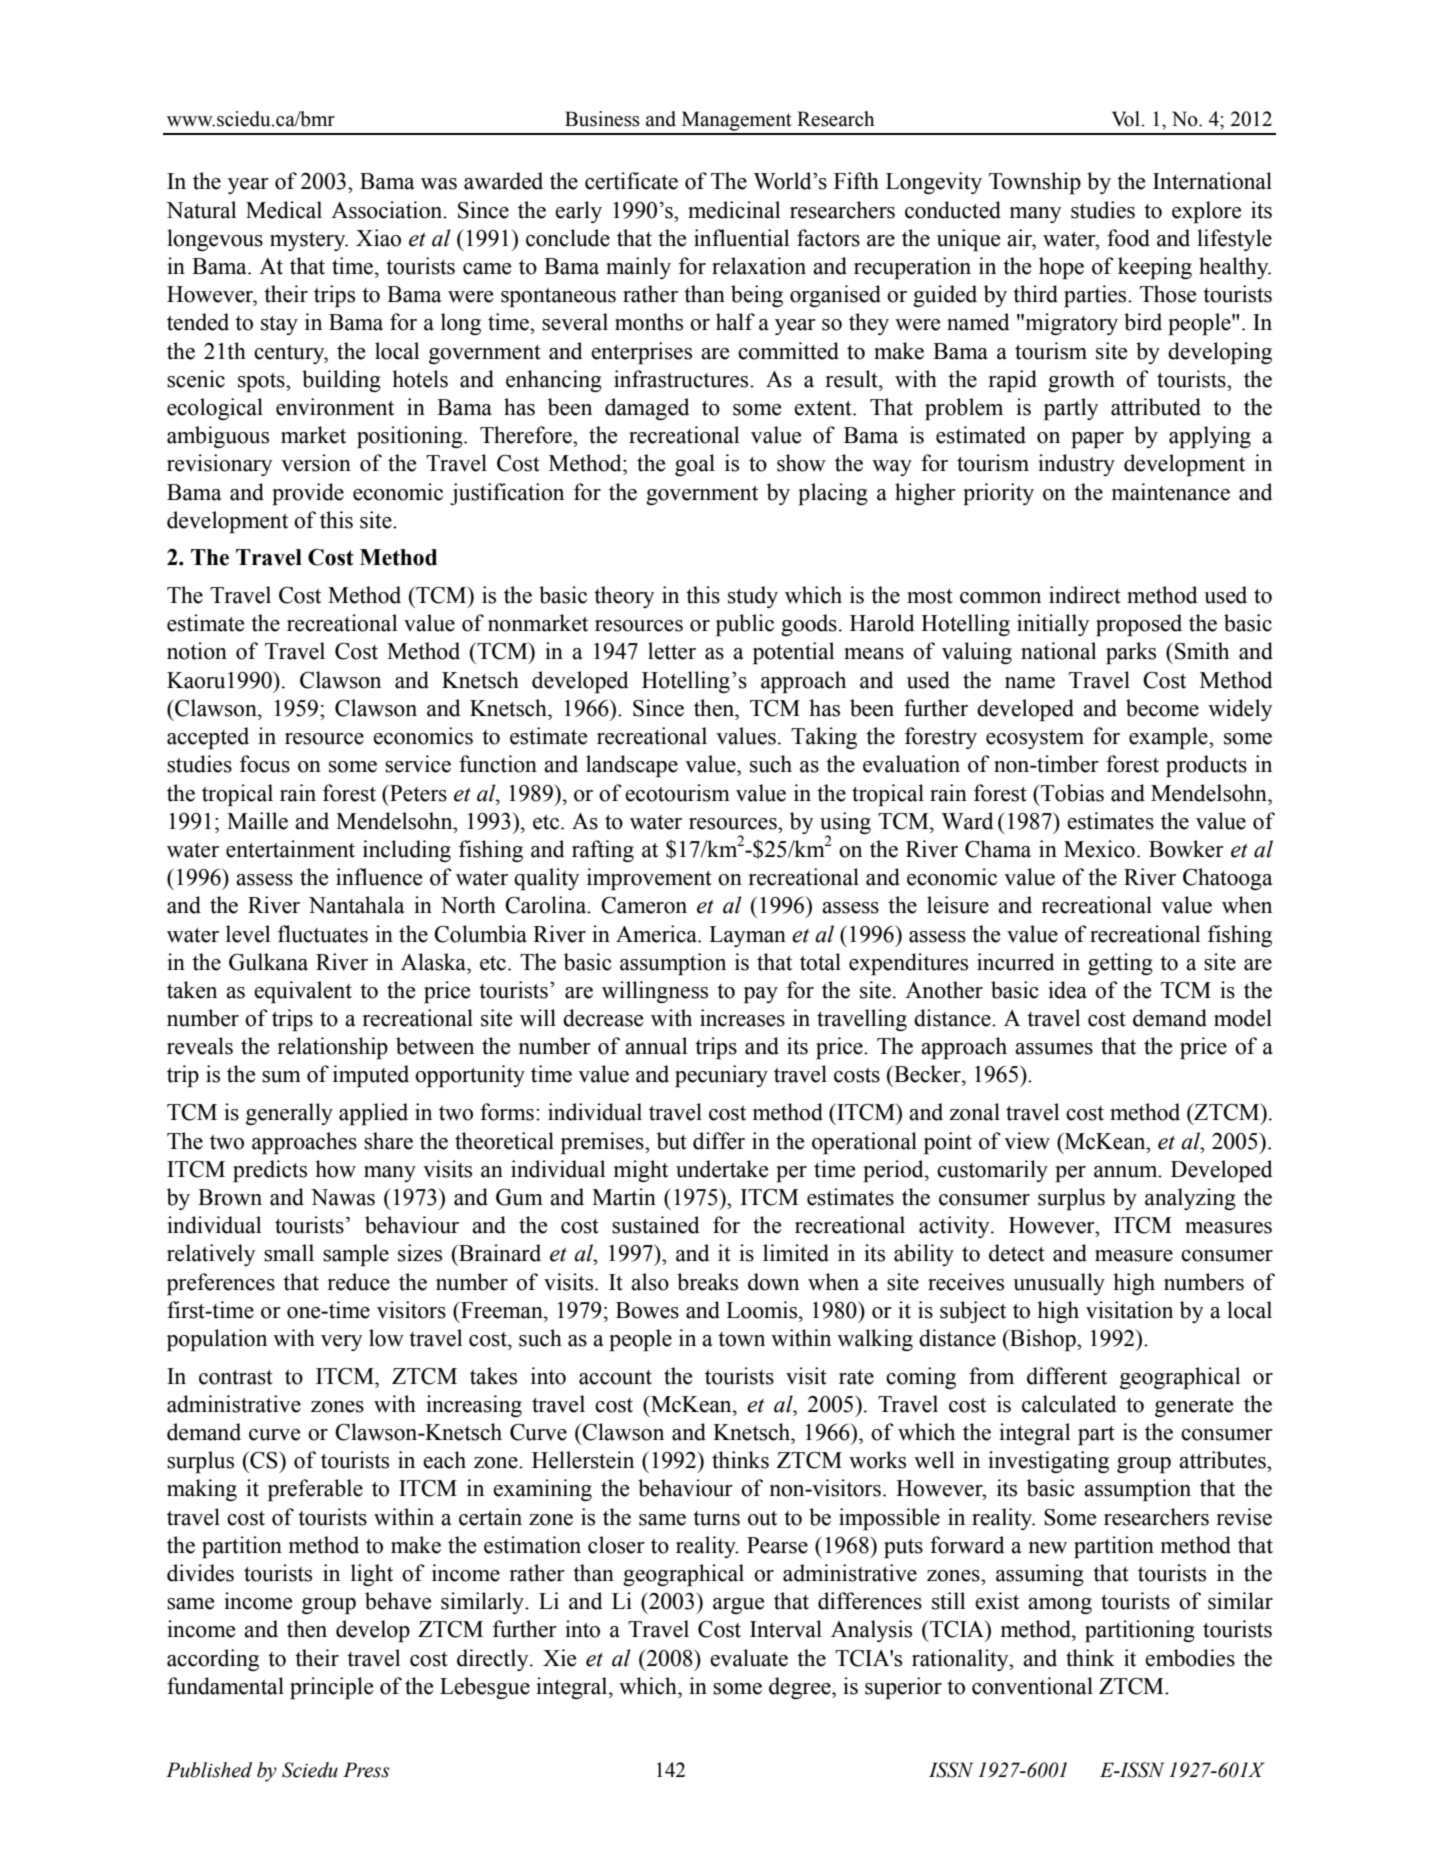 This document has width=1439, height=1862. Describe the element at coordinates (747, 936) in the document. I see `Layman` at that location.
